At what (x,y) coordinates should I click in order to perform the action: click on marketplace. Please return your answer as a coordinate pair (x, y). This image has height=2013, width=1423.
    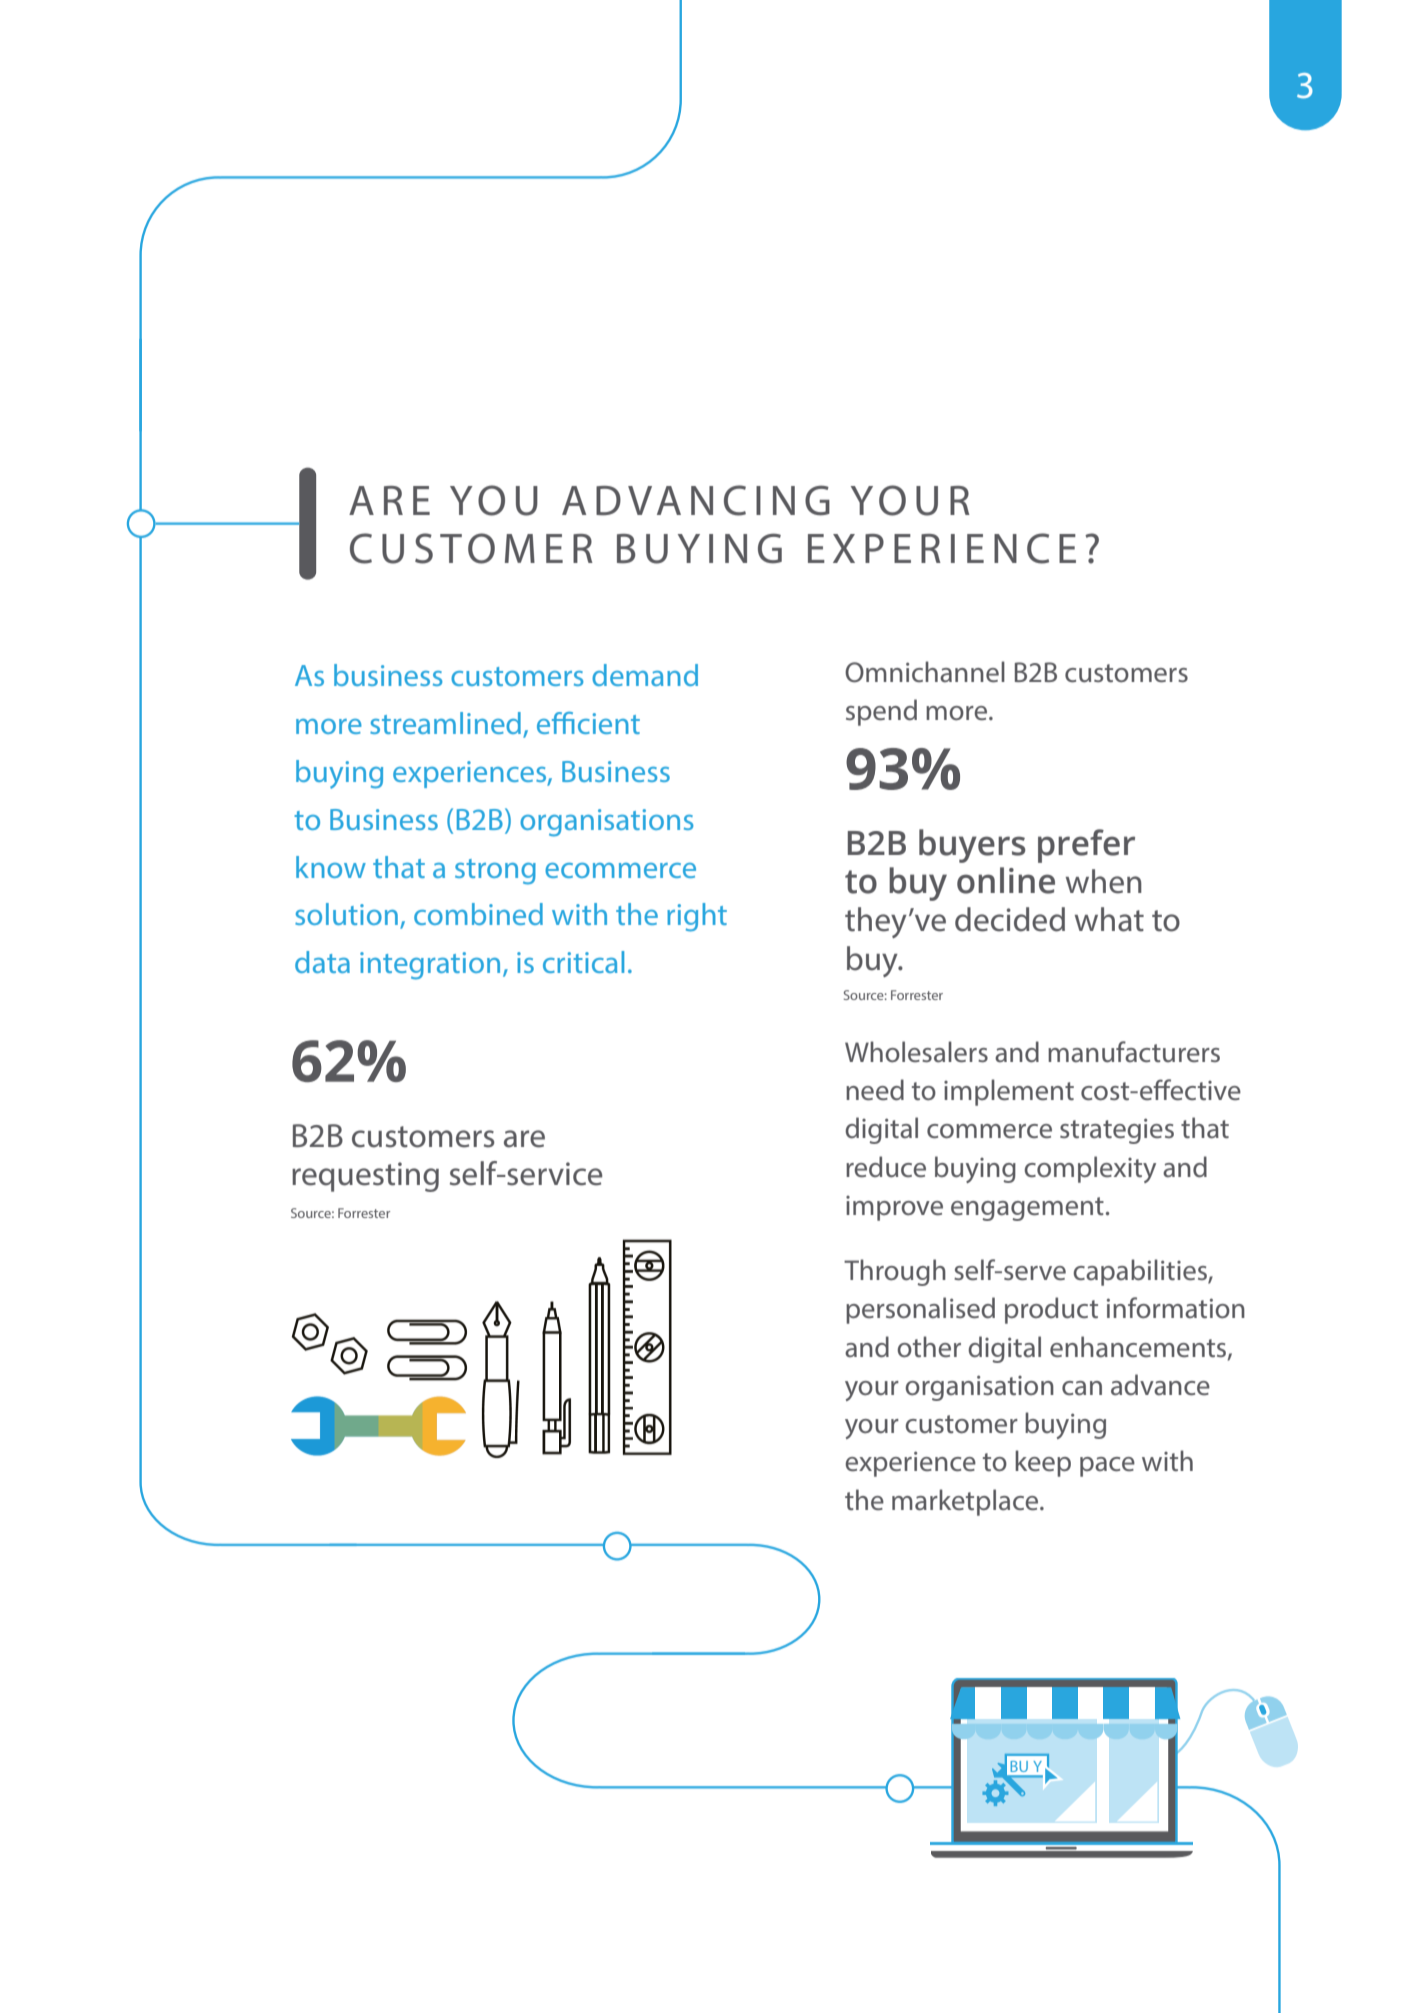
    Looking at the image, I should click on (966, 1502).
